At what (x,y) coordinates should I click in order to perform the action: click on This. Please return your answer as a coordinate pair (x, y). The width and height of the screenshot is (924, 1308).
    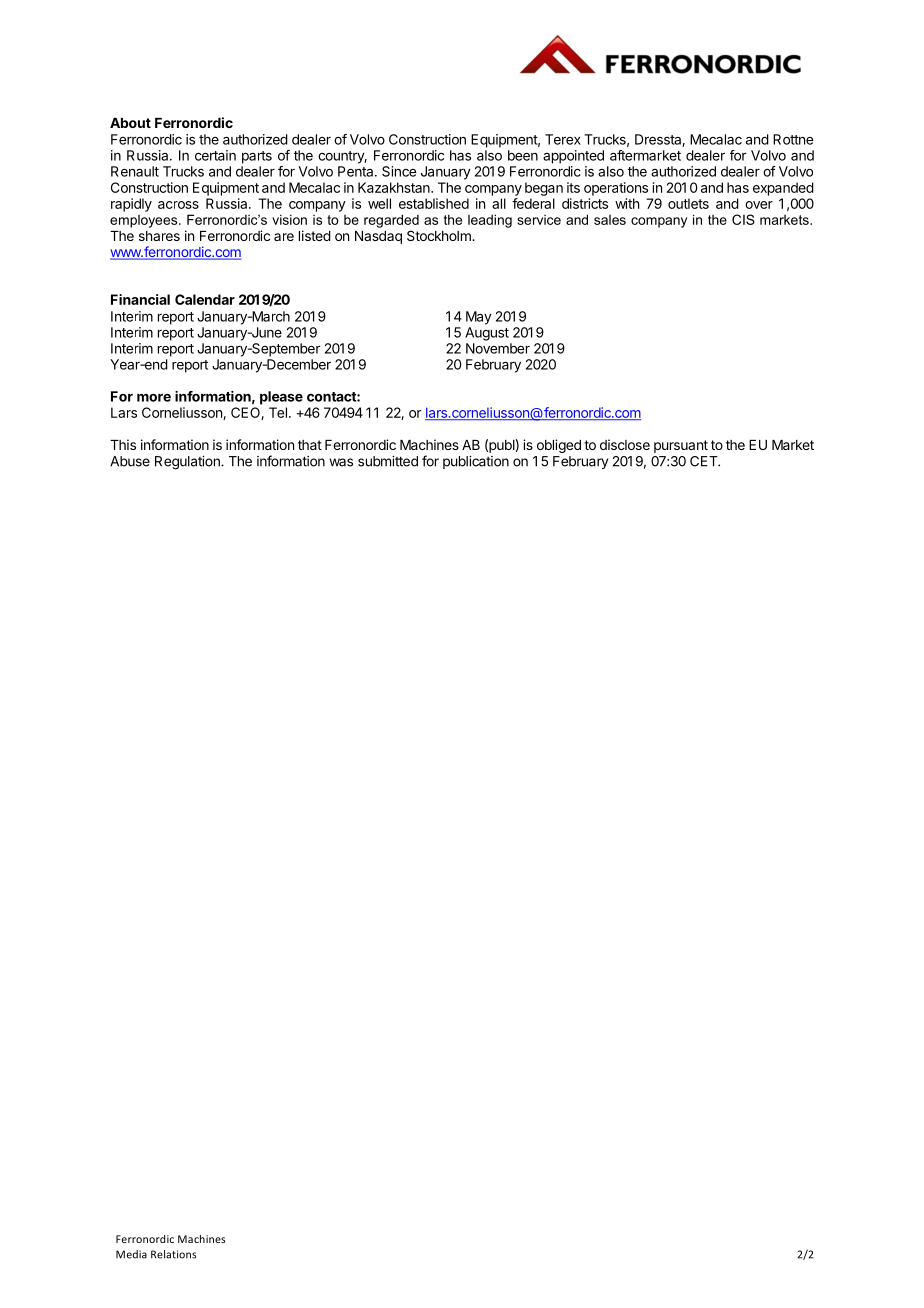
    Looking at the image, I should click on (123, 444).
